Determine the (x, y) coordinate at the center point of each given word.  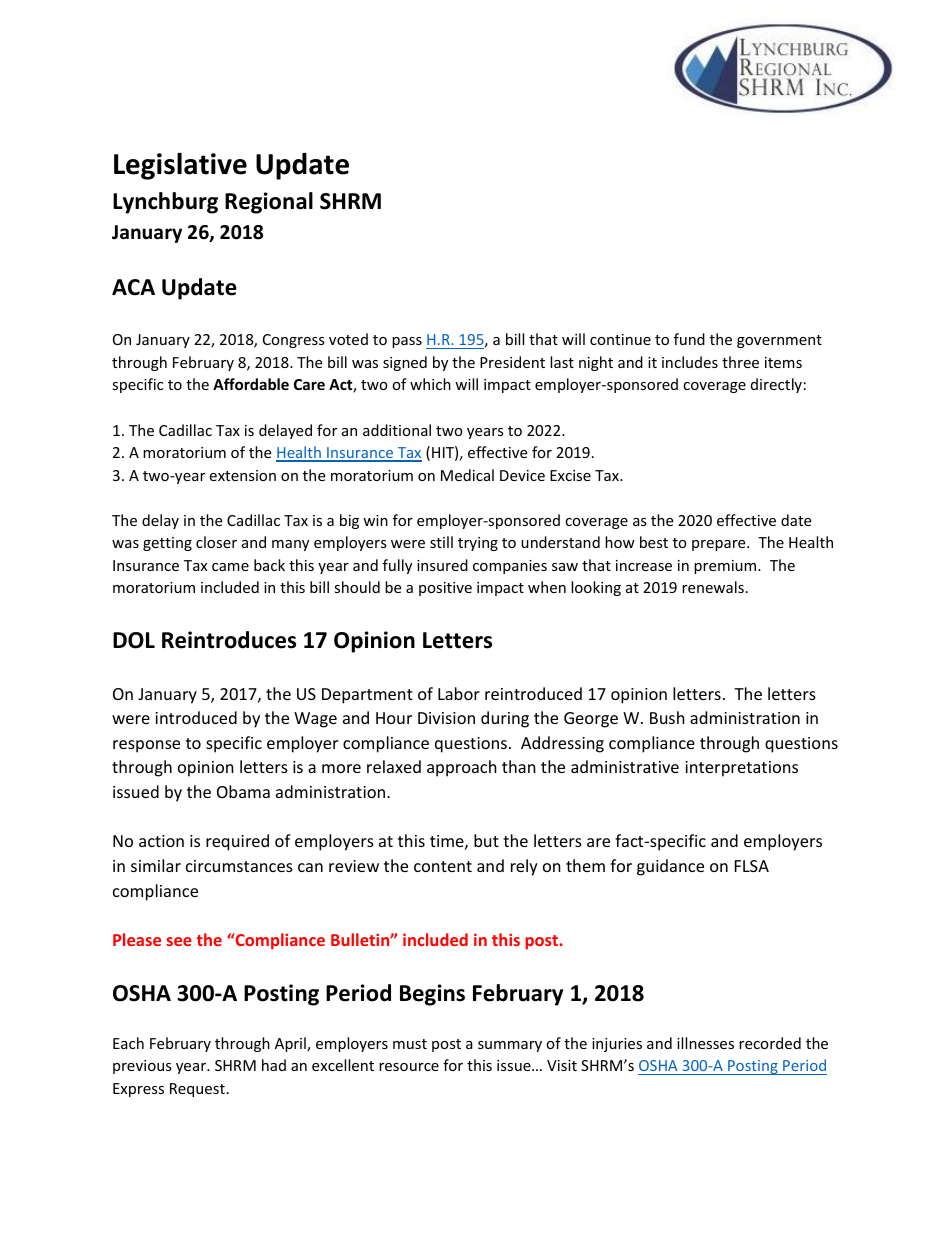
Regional (269, 203)
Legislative (180, 166)
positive (445, 589)
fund (689, 339)
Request (197, 1090)
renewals (713, 587)
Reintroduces (229, 640)
